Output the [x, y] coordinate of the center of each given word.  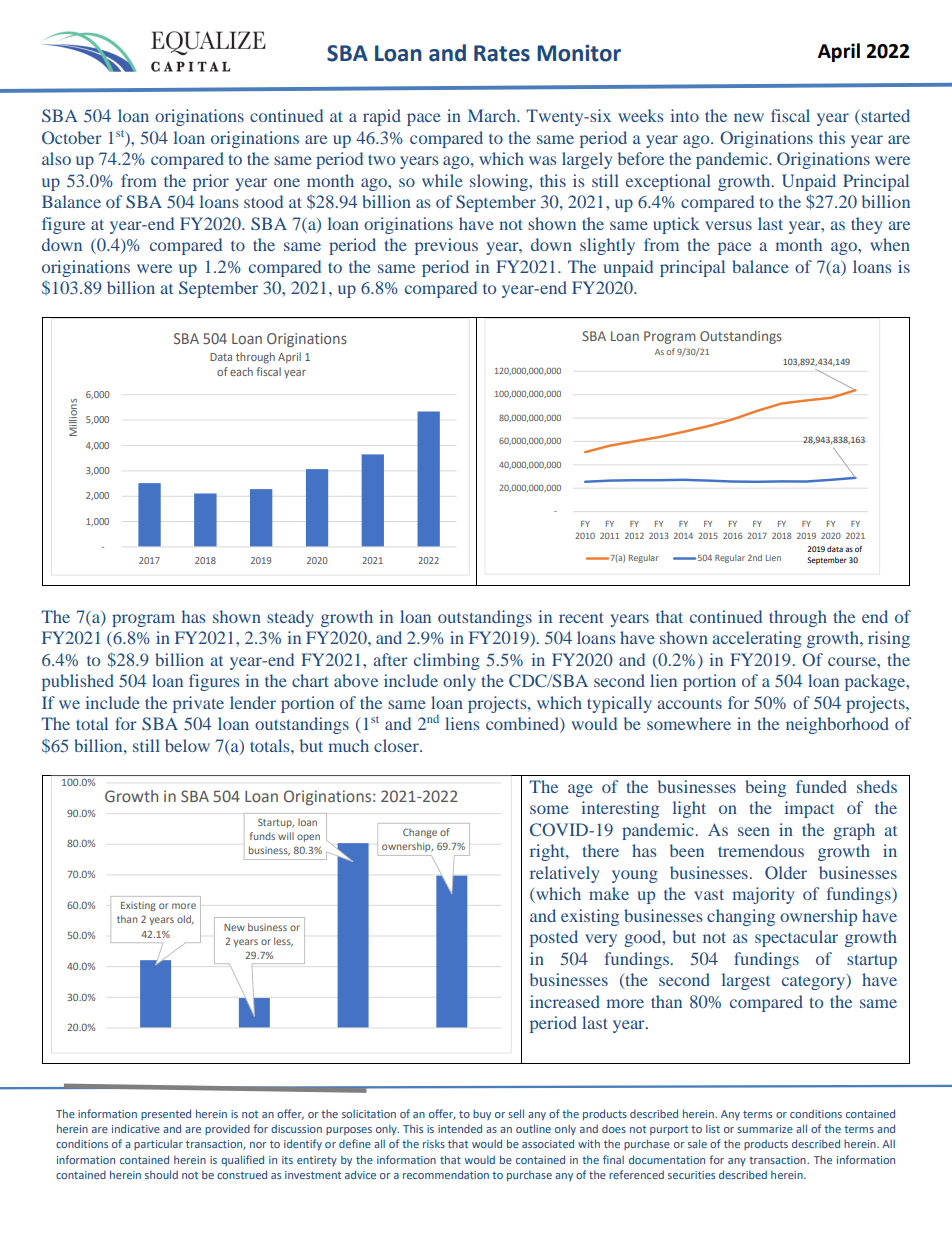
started [884, 117]
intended [460, 1128]
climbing [447, 661]
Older [786, 872]
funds [262, 836]
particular [158, 1144]
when [890, 244]
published [78, 682]
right [548, 852]
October [72, 137]
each [241, 371]
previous [446, 246]
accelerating [757, 639]
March [493, 115]
